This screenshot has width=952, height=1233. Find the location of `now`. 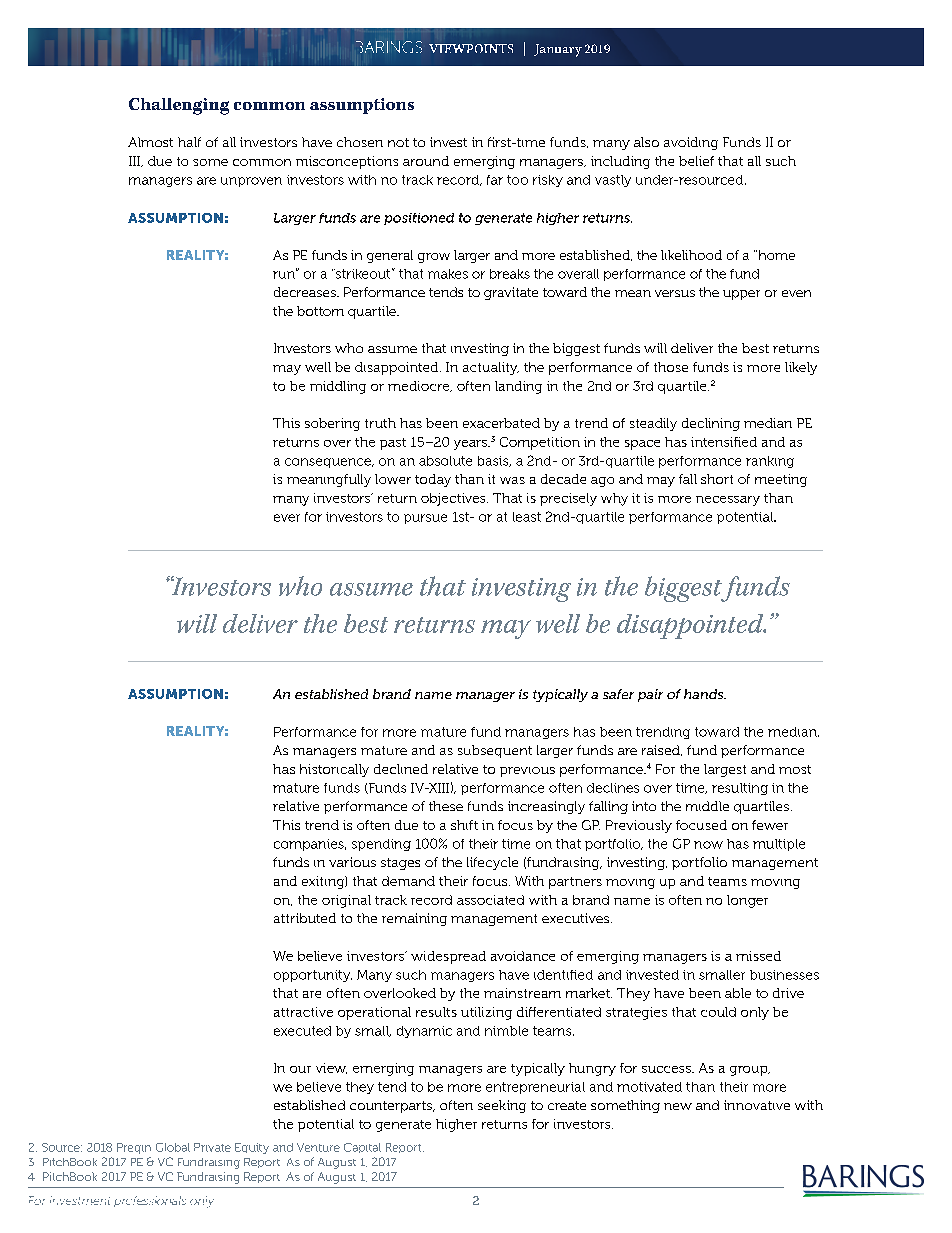

now is located at coordinates (708, 845).
